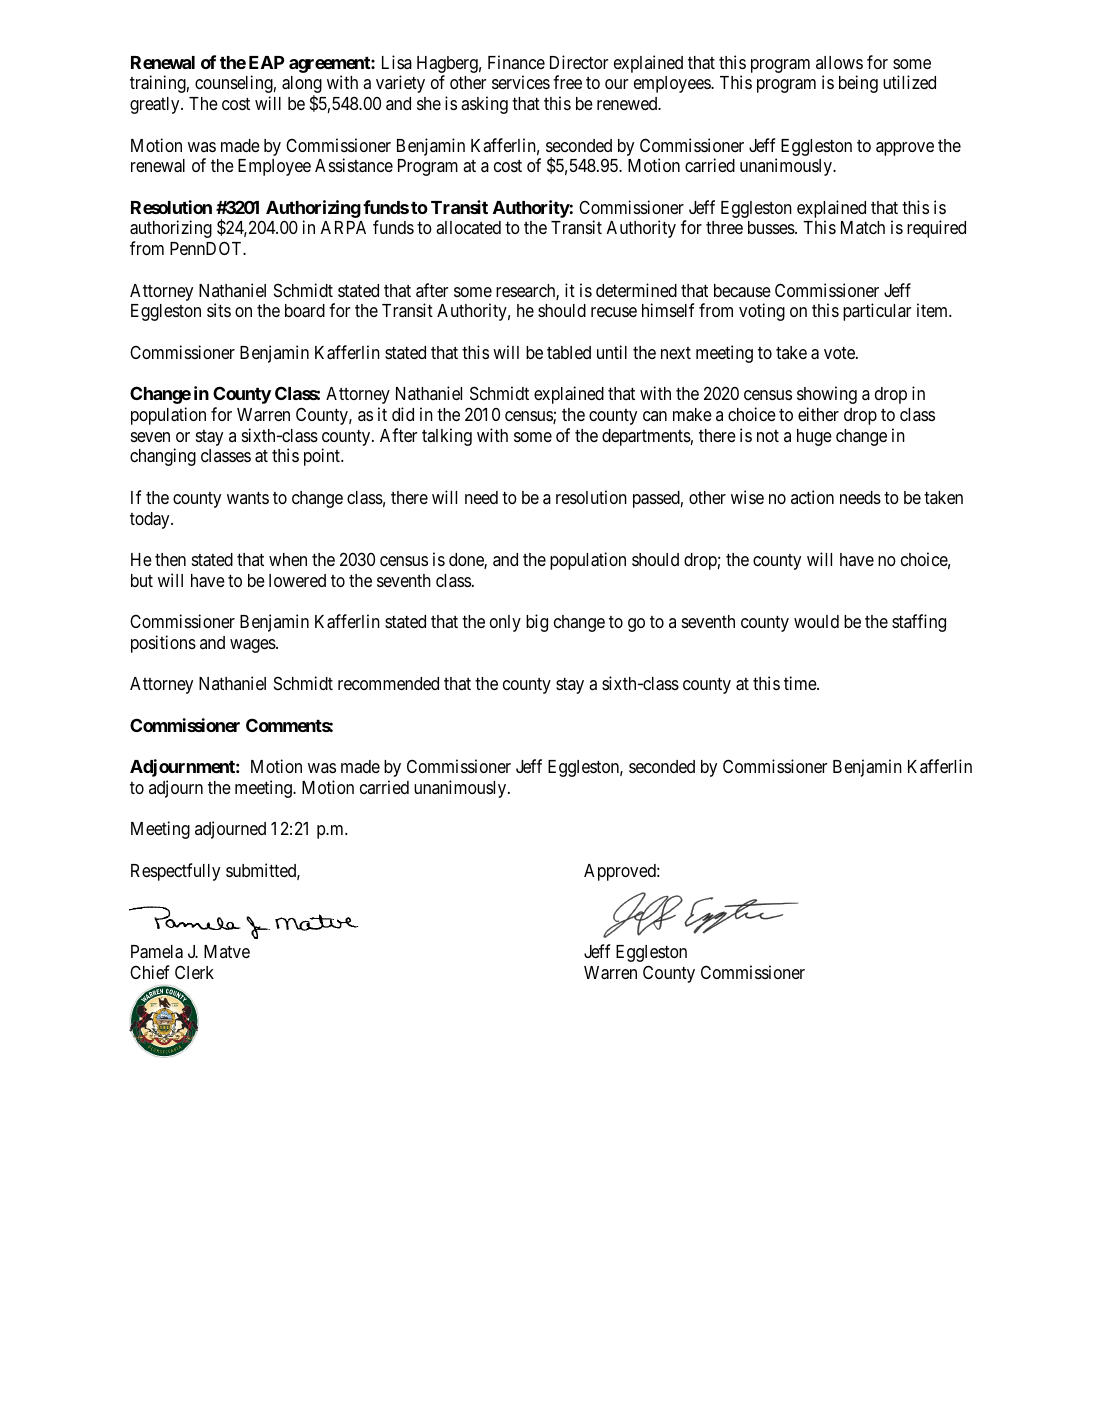 The image size is (1103, 1427). I want to click on sits, so click(219, 310).
